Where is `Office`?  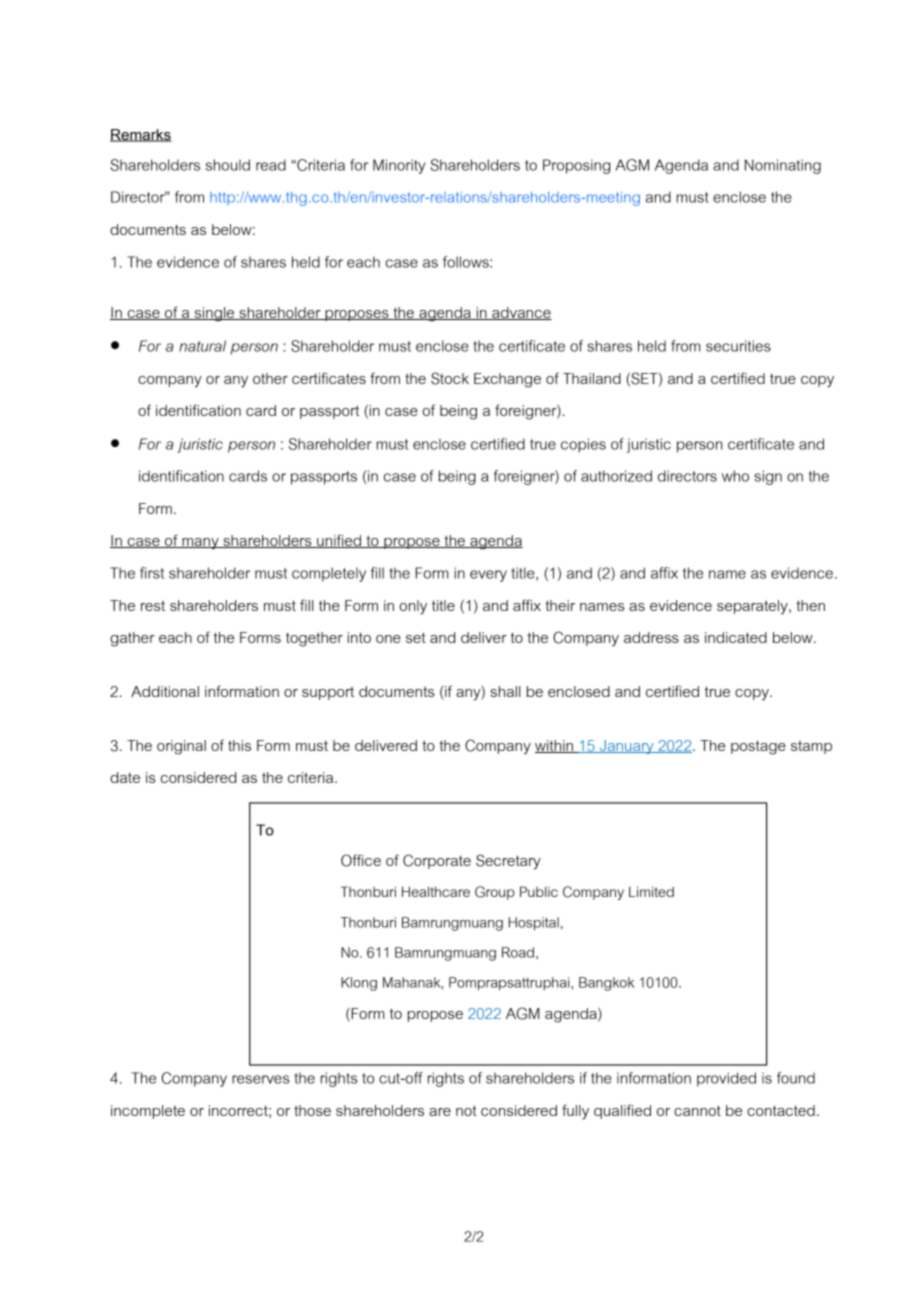
Office is located at coordinates (361, 860).
